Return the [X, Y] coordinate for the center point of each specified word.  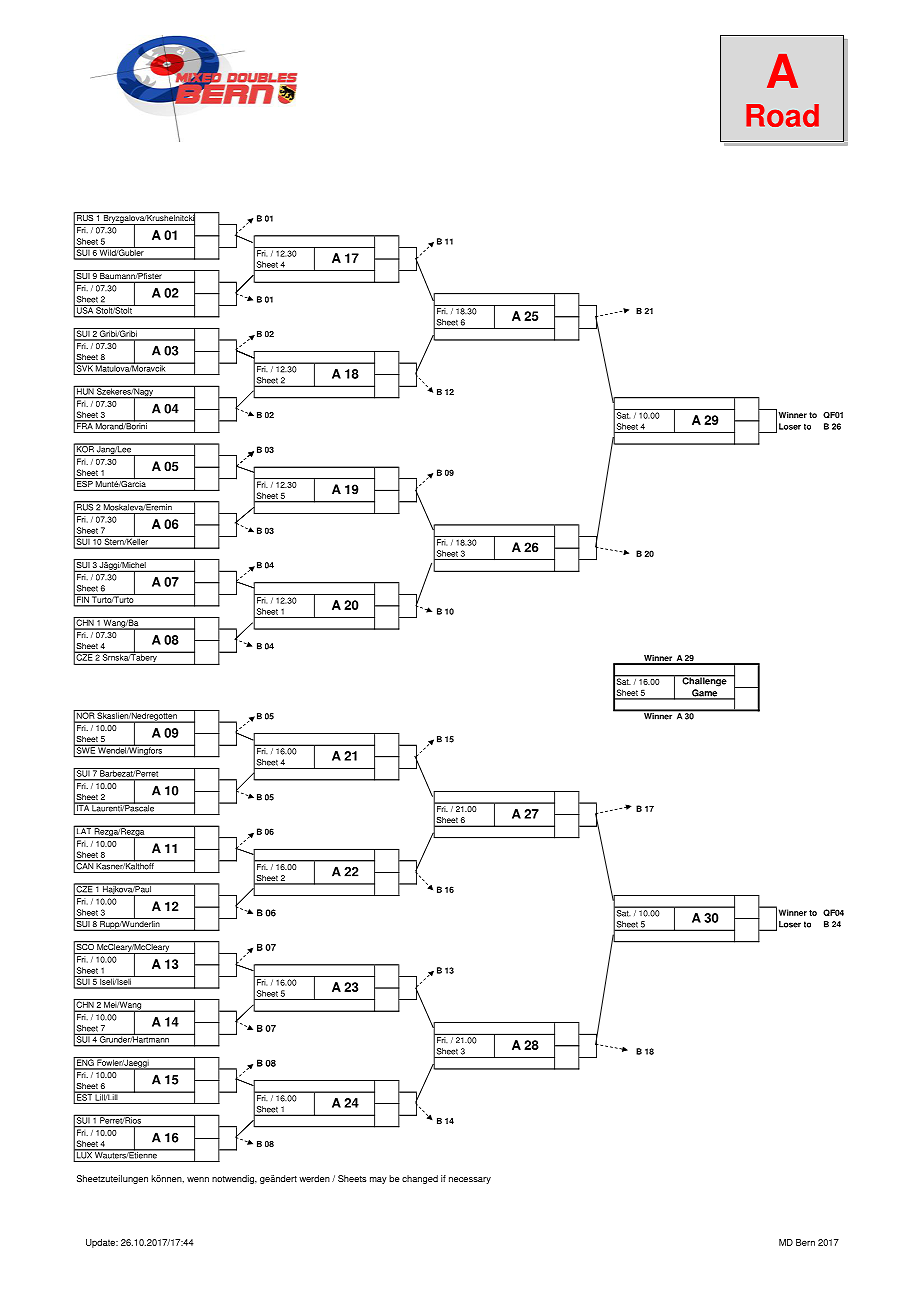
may [378, 1180]
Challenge [704, 681]
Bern [805, 1242]
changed [420, 1179]
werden [314, 1178]
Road [782, 115]
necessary [470, 1180]
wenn [198, 1179]
